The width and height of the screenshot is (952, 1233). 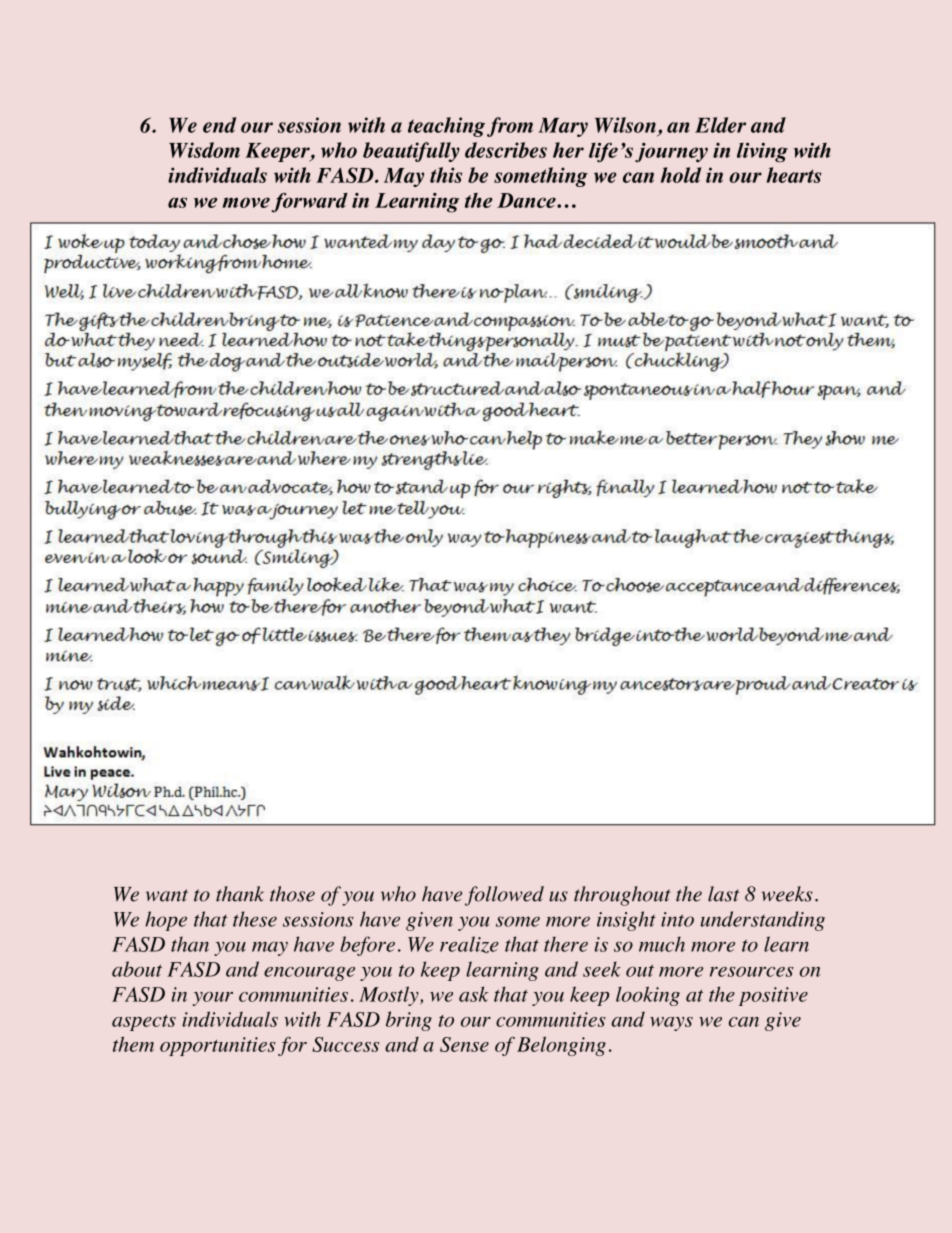 I want to click on hold, so click(x=681, y=175).
